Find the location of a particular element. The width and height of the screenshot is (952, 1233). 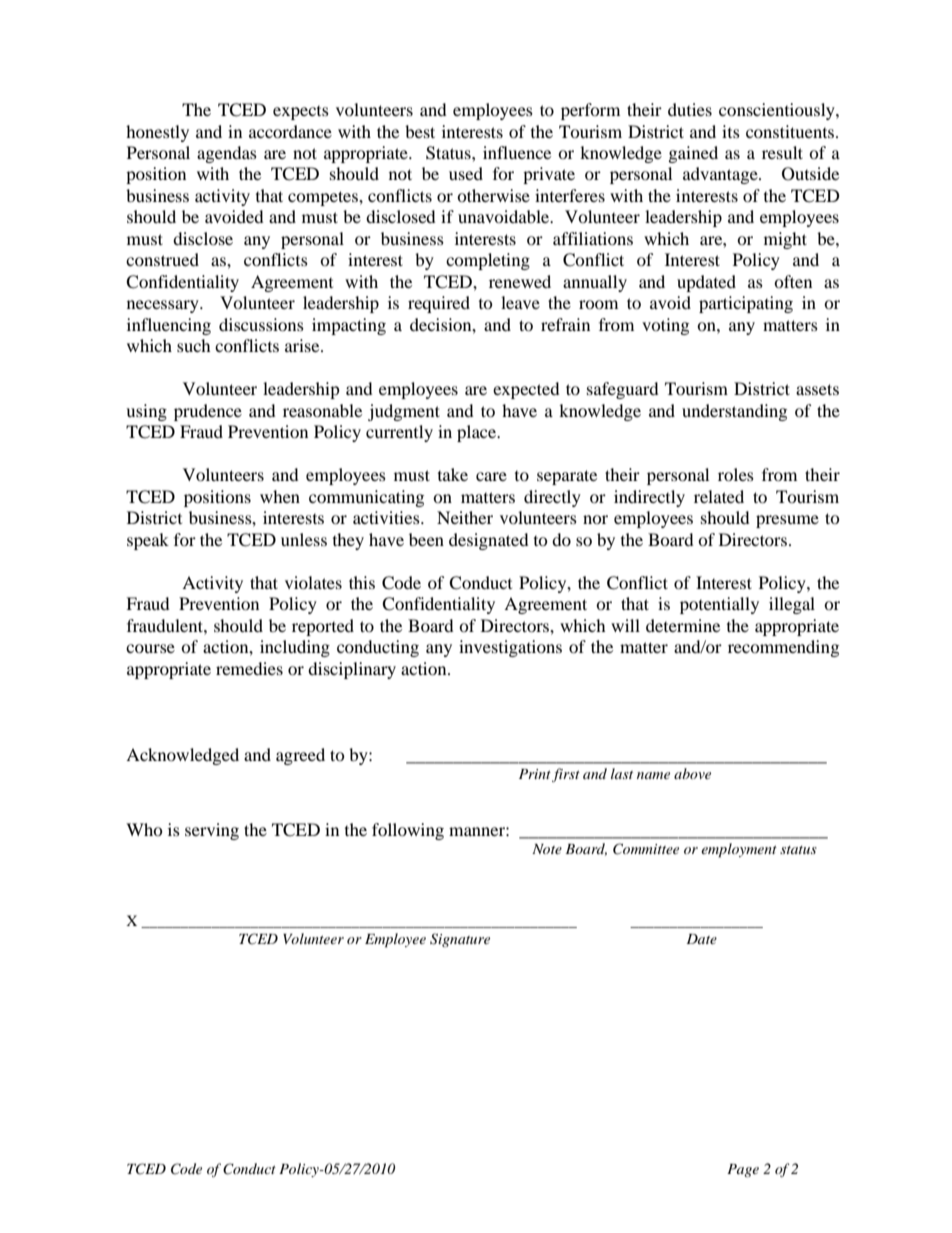

its is located at coordinates (731, 131).
